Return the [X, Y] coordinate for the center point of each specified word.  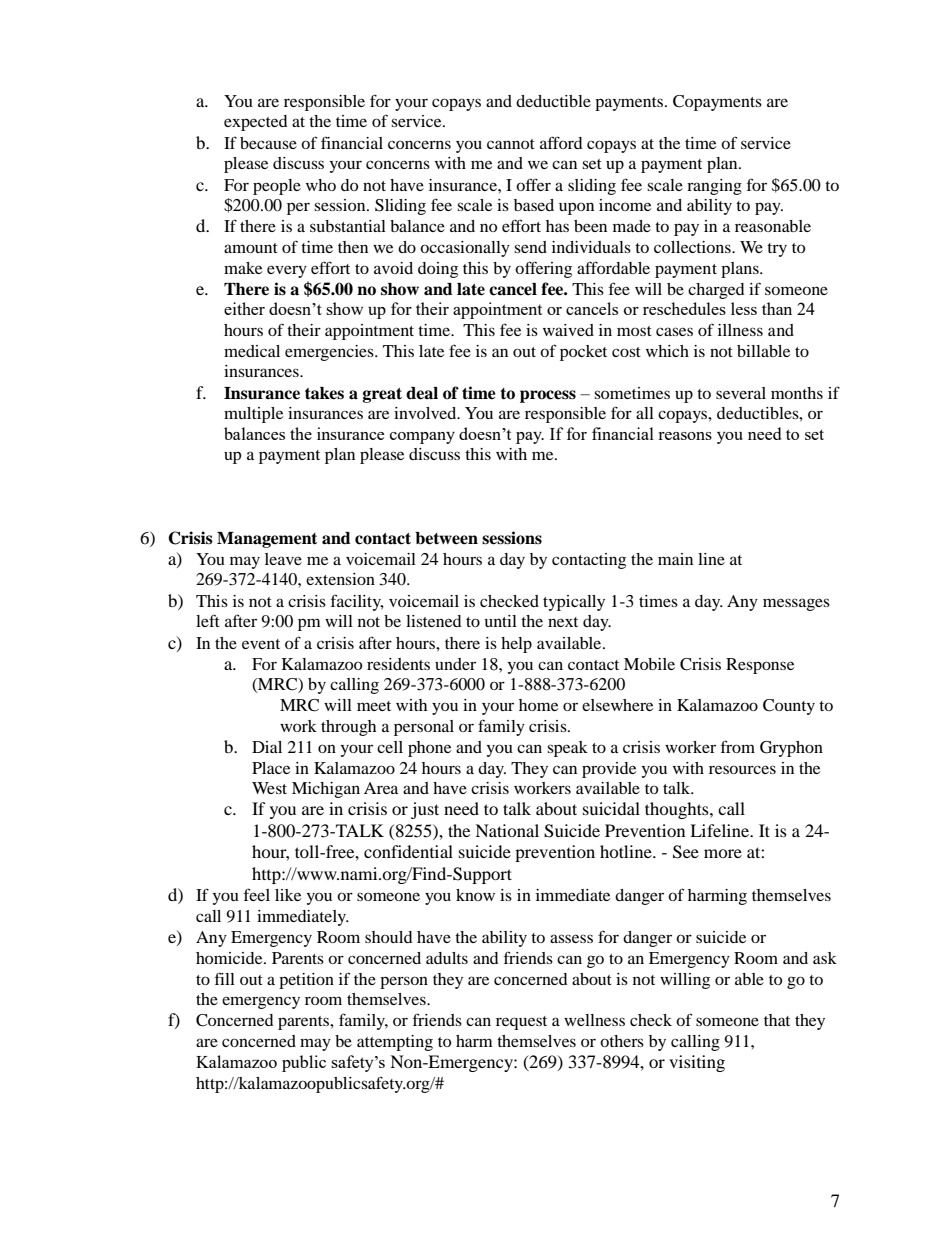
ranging [714, 187]
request [521, 1023]
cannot [511, 144]
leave [283, 559]
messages [796, 604]
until [501, 621]
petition [306, 981]
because [268, 143]
